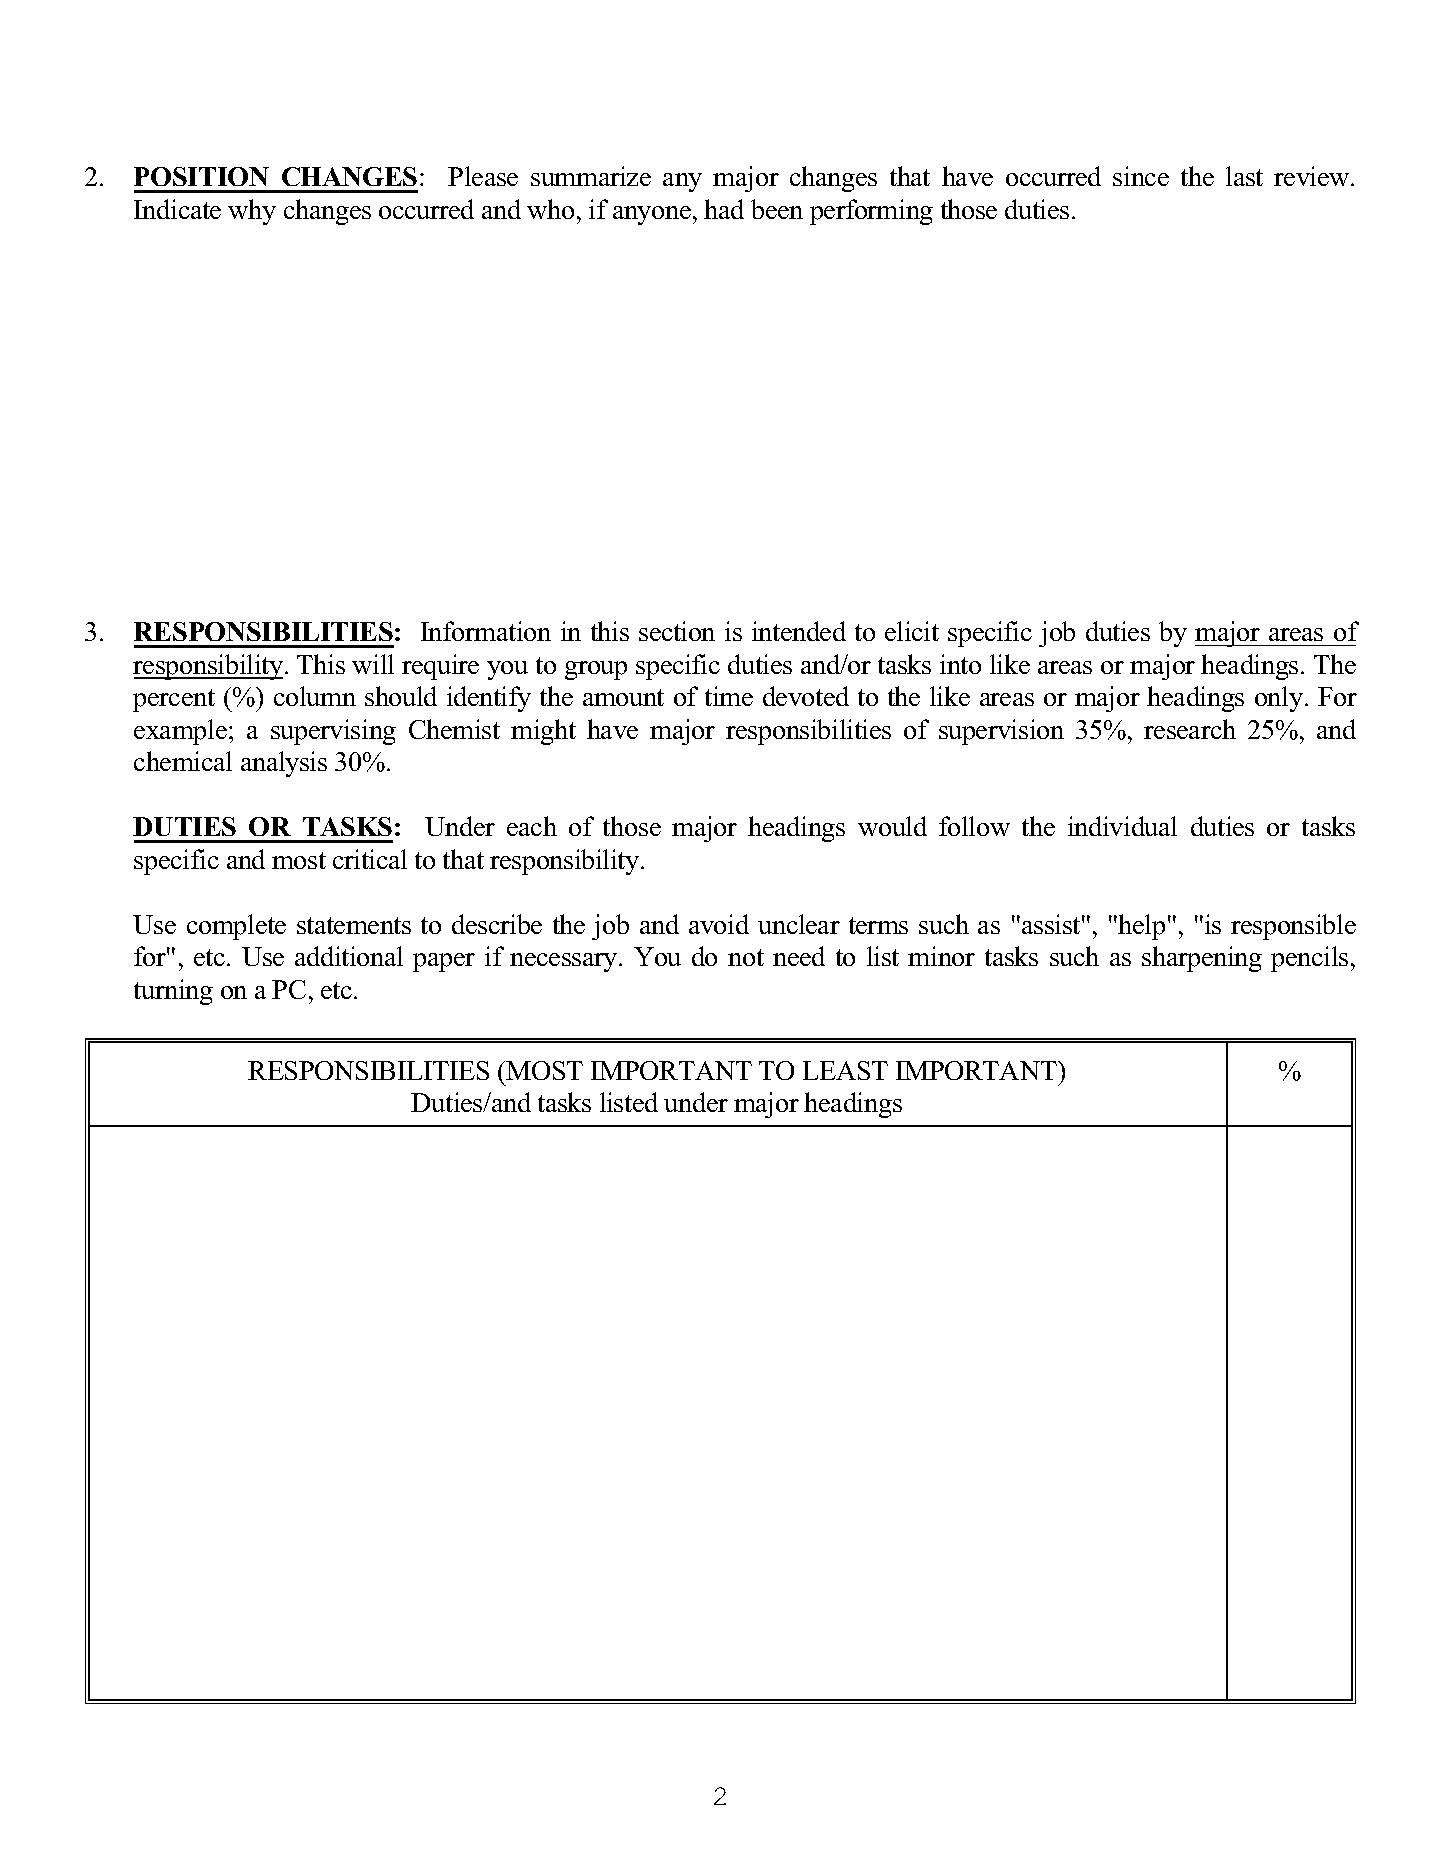 The height and width of the screenshot is (1865, 1441). What do you see at coordinates (1280, 699) in the screenshot?
I see `only` at bounding box center [1280, 699].
